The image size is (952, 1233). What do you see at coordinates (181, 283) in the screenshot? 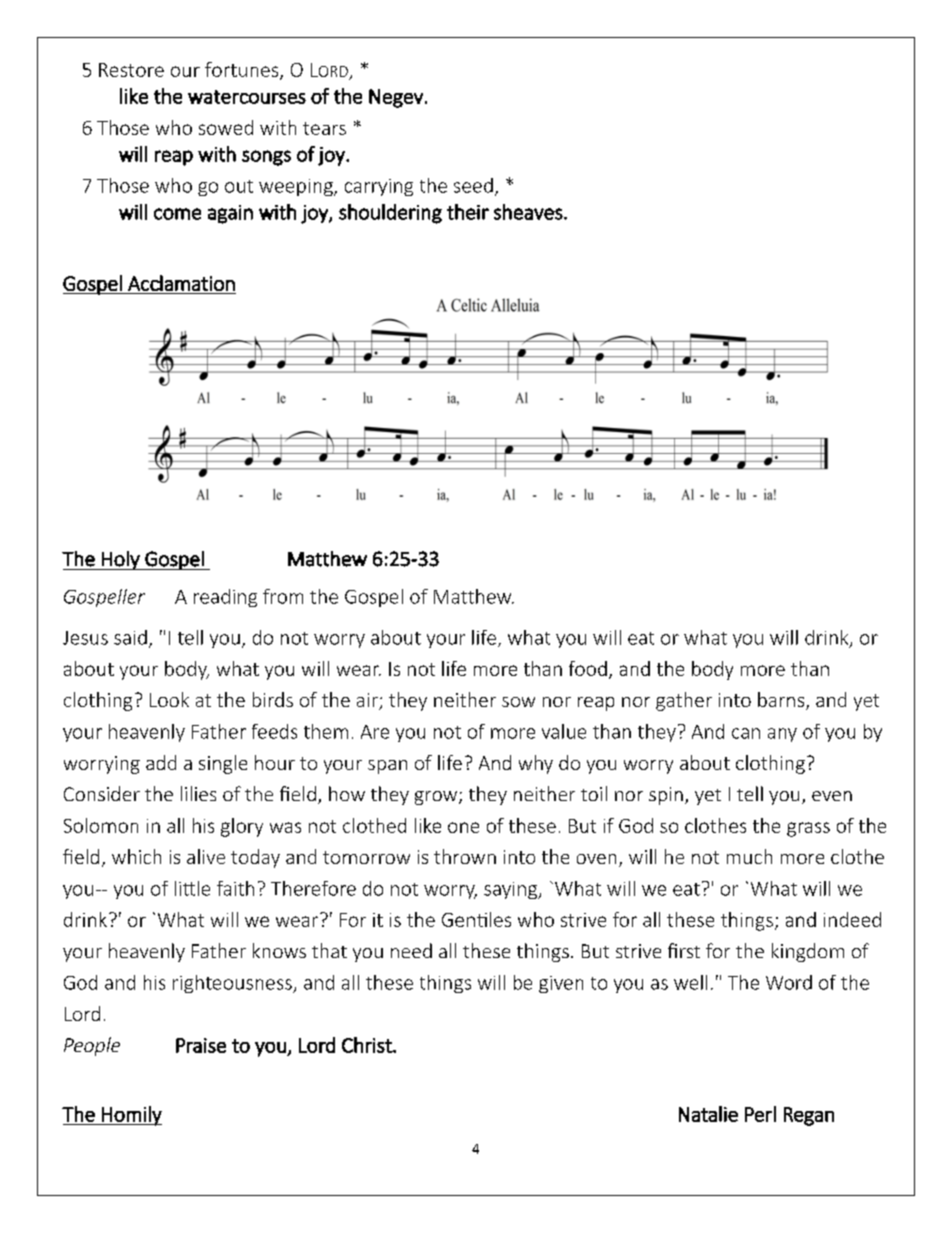
I see `Acclamation` at bounding box center [181, 283].
